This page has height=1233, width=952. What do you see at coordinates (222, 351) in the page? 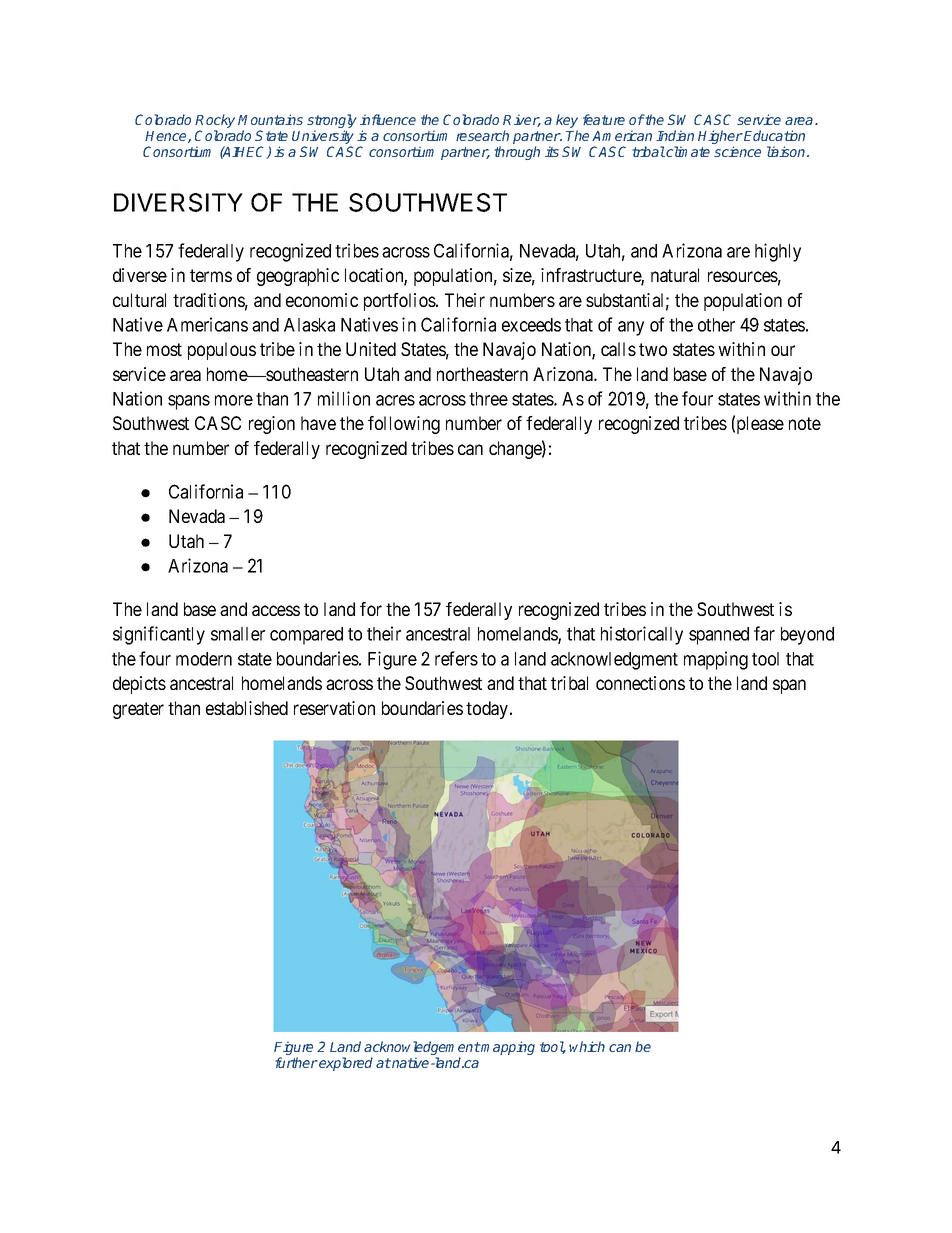
I see `populous` at bounding box center [222, 351].
